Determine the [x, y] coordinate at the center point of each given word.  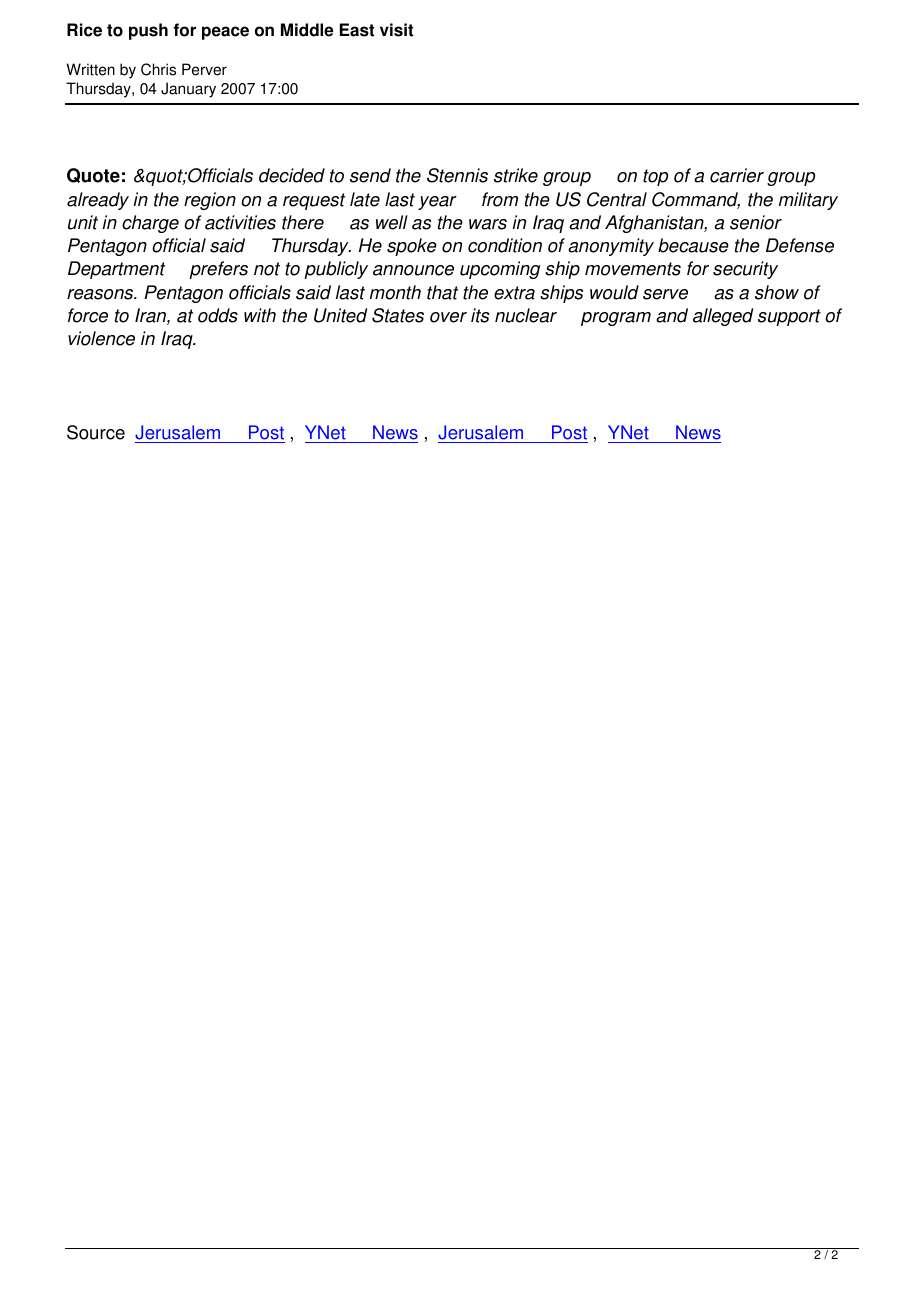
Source [96, 432]
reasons [101, 294]
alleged [723, 317]
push [148, 31]
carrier [737, 175]
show [777, 292]
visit [396, 30]
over [448, 317]
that [442, 292]
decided [292, 175]
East [357, 30]
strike [516, 175]
